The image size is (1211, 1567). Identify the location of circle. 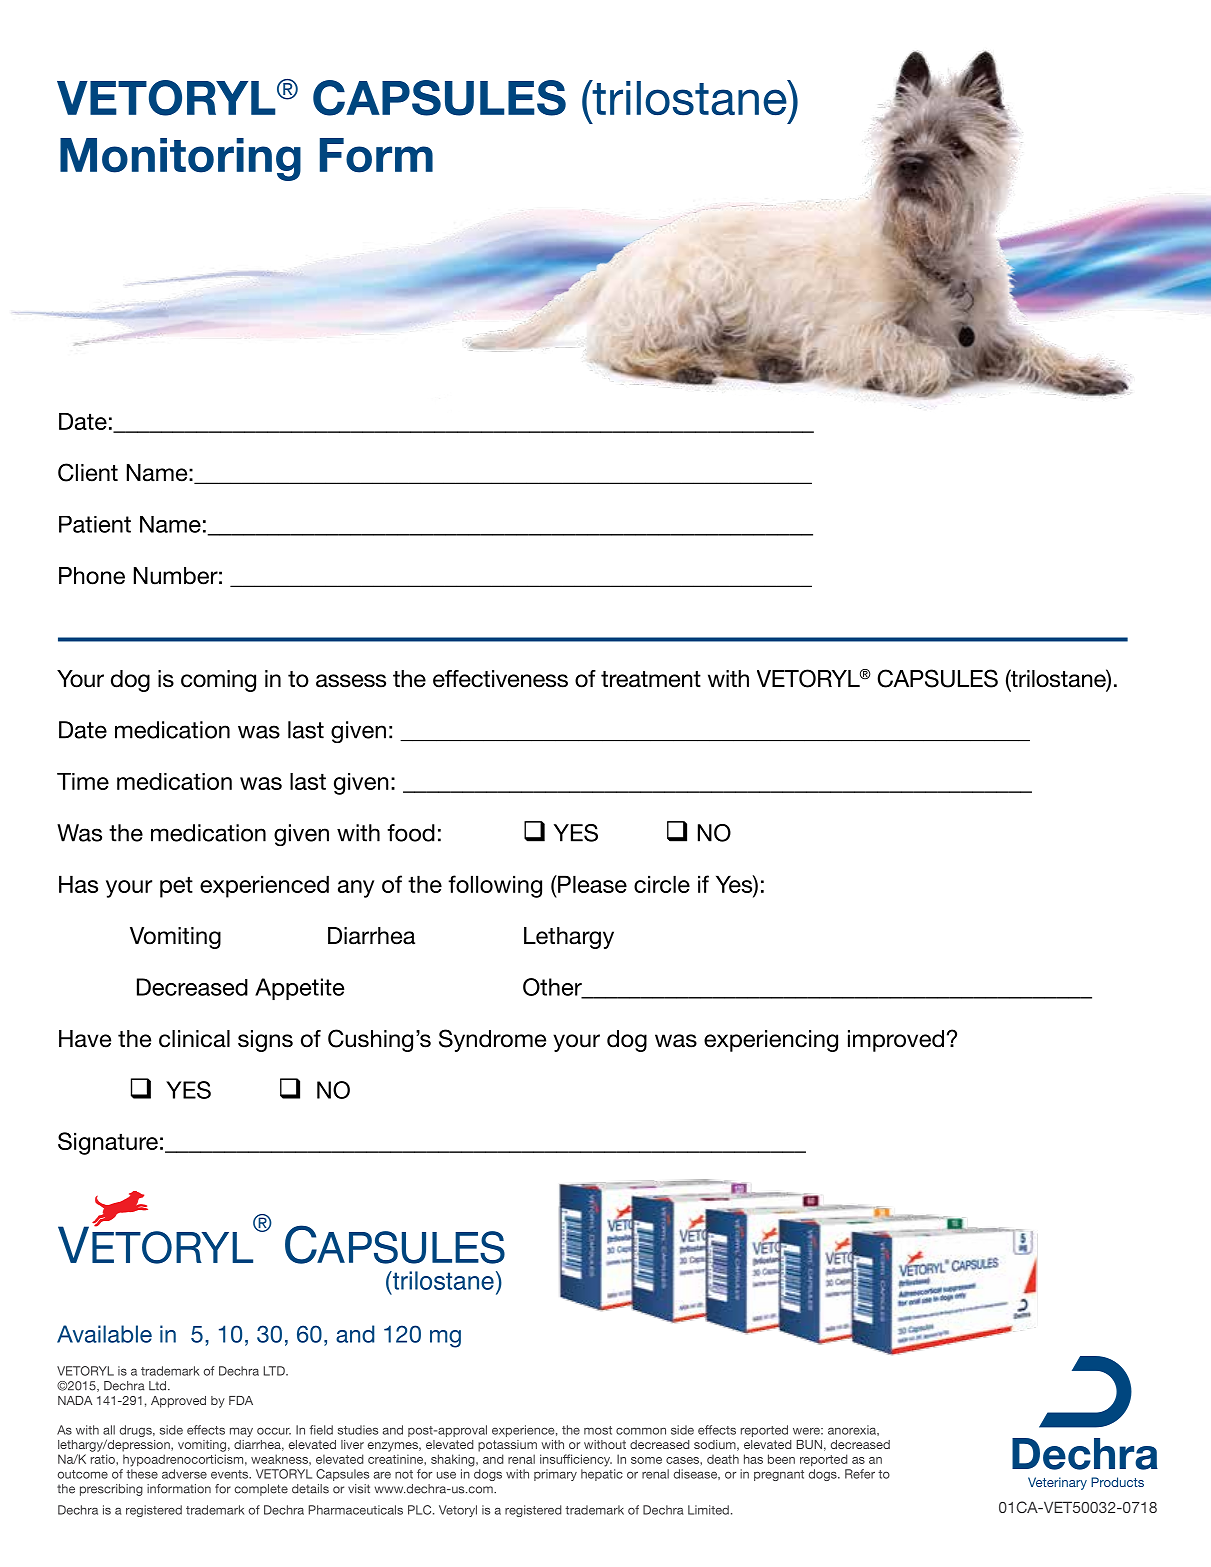
(662, 884).
